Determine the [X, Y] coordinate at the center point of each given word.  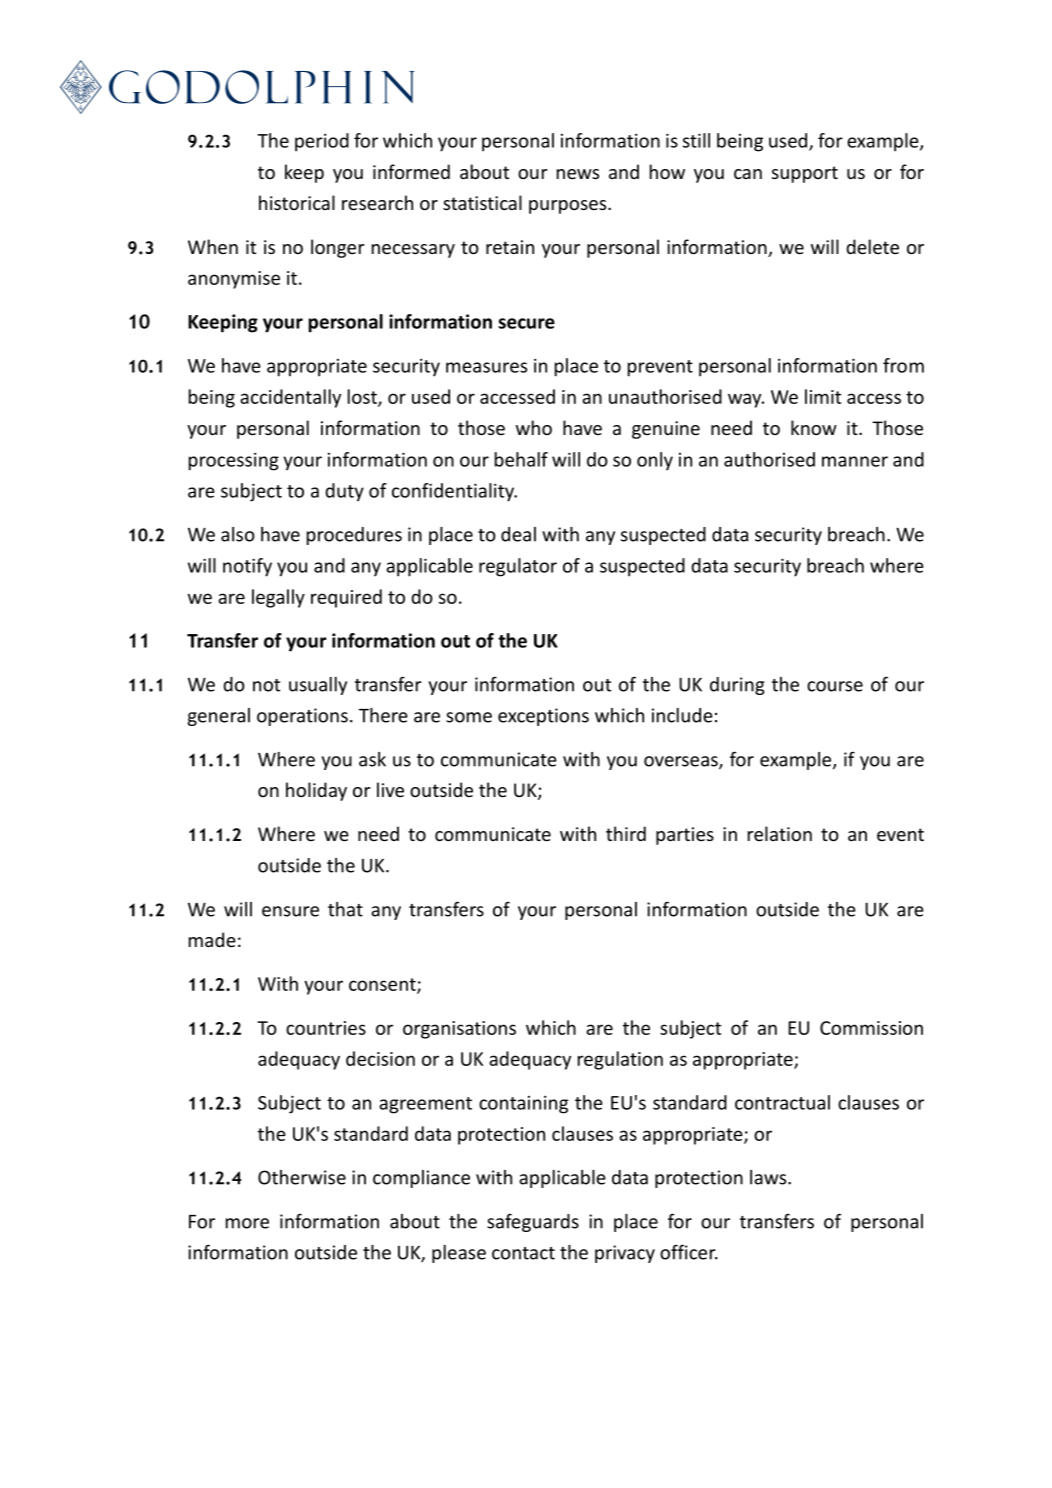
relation [780, 833]
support [805, 174]
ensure [290, 911]
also [238, 534]
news [578, 174]
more [247, 1223]
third [626, 833]
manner [855, 461]
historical [297, 202]
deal [518, 534]
